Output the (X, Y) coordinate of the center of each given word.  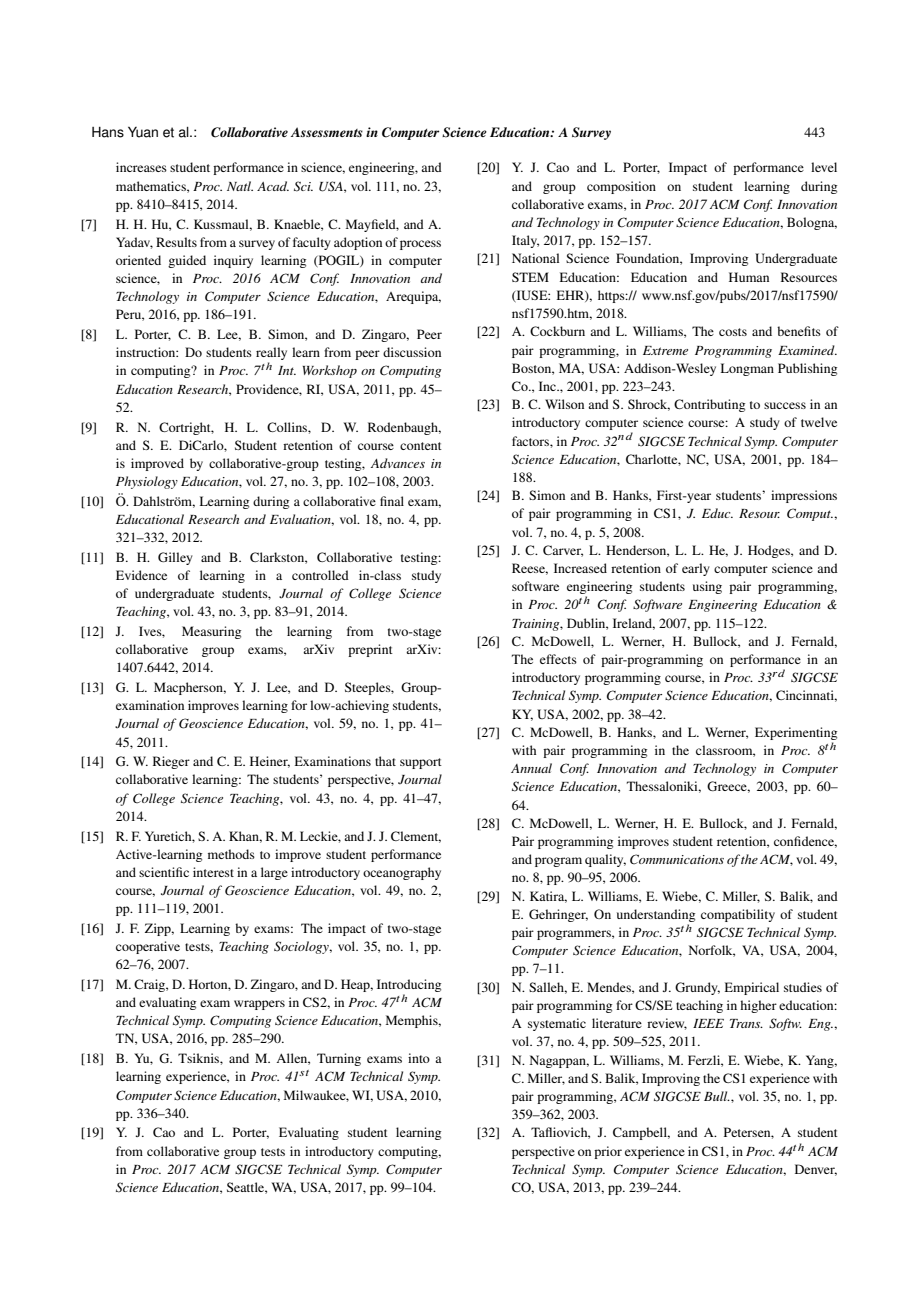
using (707, 587)
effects (558, 659)
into (419, 1058)
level (824, 167)
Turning (339, 1059)
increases (141, 167)
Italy (525, 241)
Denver (816, 1170)
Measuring (211, 632)
